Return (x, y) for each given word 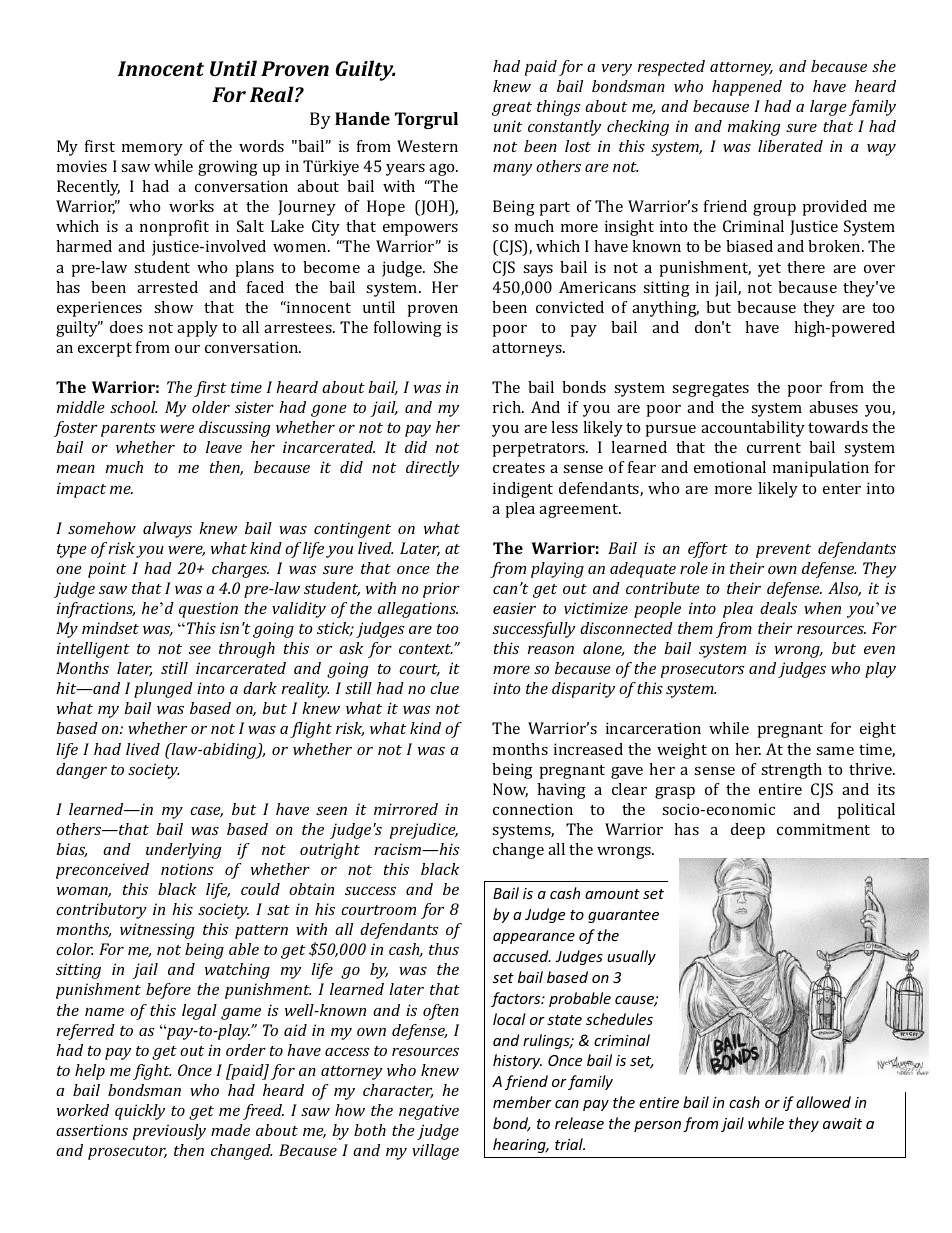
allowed (823, 1102)
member (522, 1102)
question (208, 610)
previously (169, 1132)
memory (152, 150)
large (828, 108)
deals (778, 608)
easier (514, 608)
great (512, 109)
